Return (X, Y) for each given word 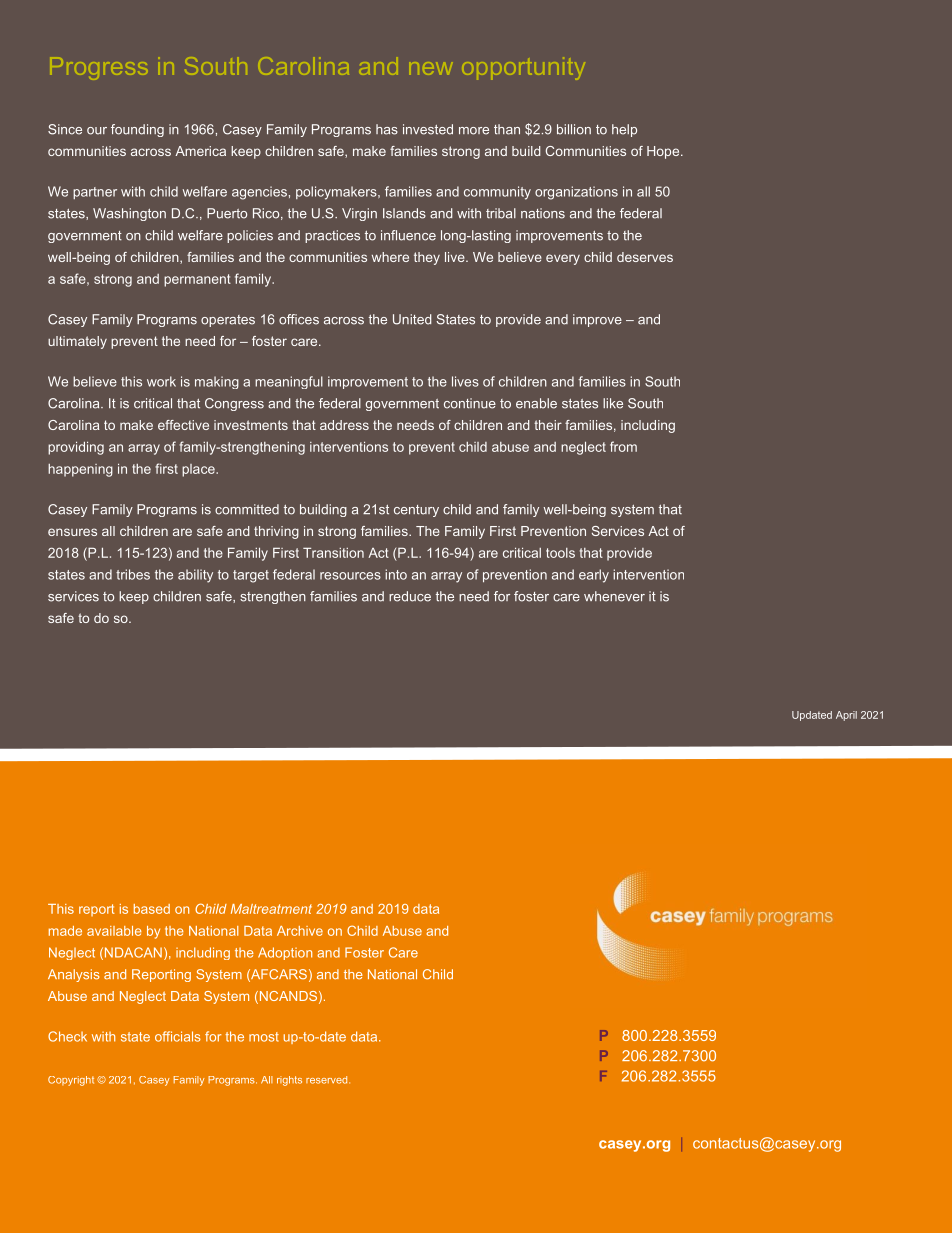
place (199, 470)
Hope (663, 152)
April (846, 716)
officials (178, 1036)
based (152, 909)
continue (470, 403)
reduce (410, 596)
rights (289, 1081)
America (200, 151)
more (474, 131)
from (623, 446)
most (264, 1037)
